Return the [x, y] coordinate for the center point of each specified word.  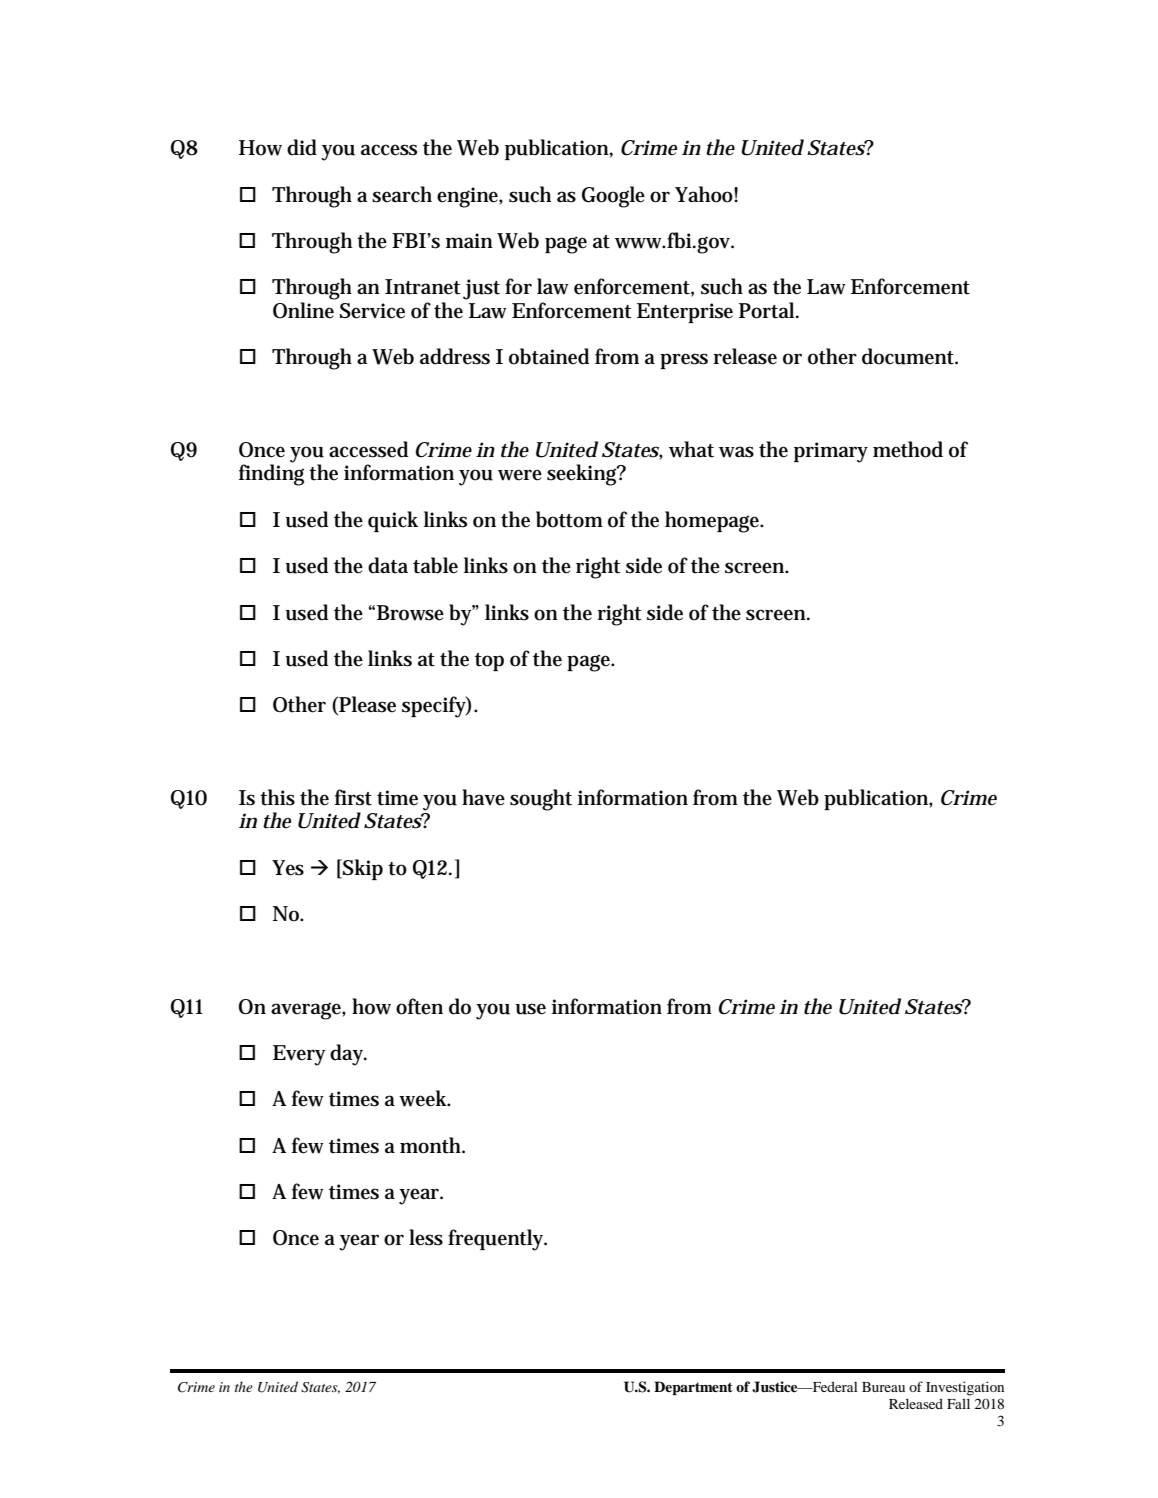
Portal [768, 310]
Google [613, 197]
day [348, 1055]
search [402, 194]
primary [831, 452]
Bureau [883, 1387]
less [426, 1237]
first [353, 797]
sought [541, 800]
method [908, 449]
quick [393, 521]
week [424, 1098]
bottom [569, 519]
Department [693, 1388]
